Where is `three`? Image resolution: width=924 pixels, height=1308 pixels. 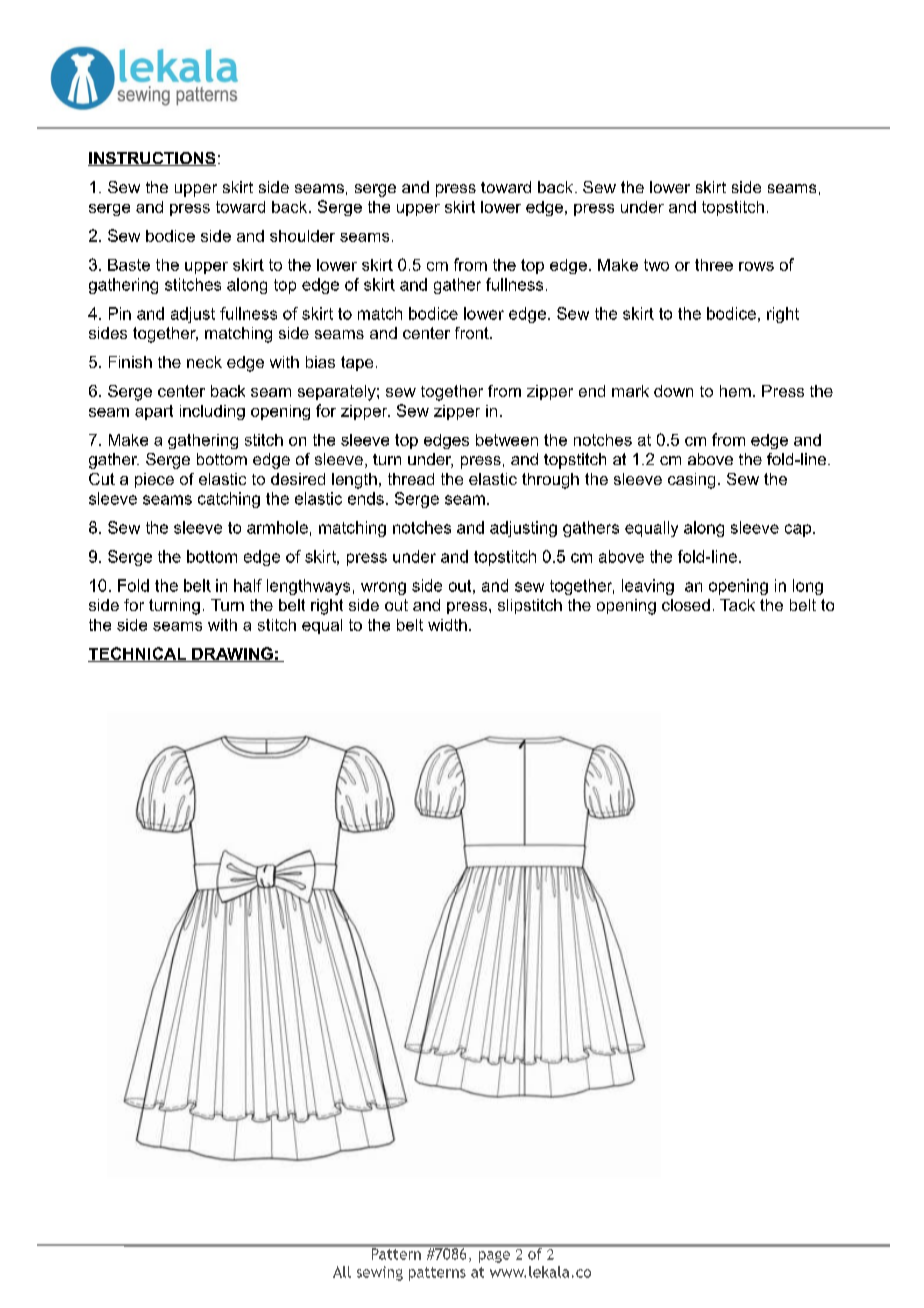 three is located at coordinates (714, 265).
